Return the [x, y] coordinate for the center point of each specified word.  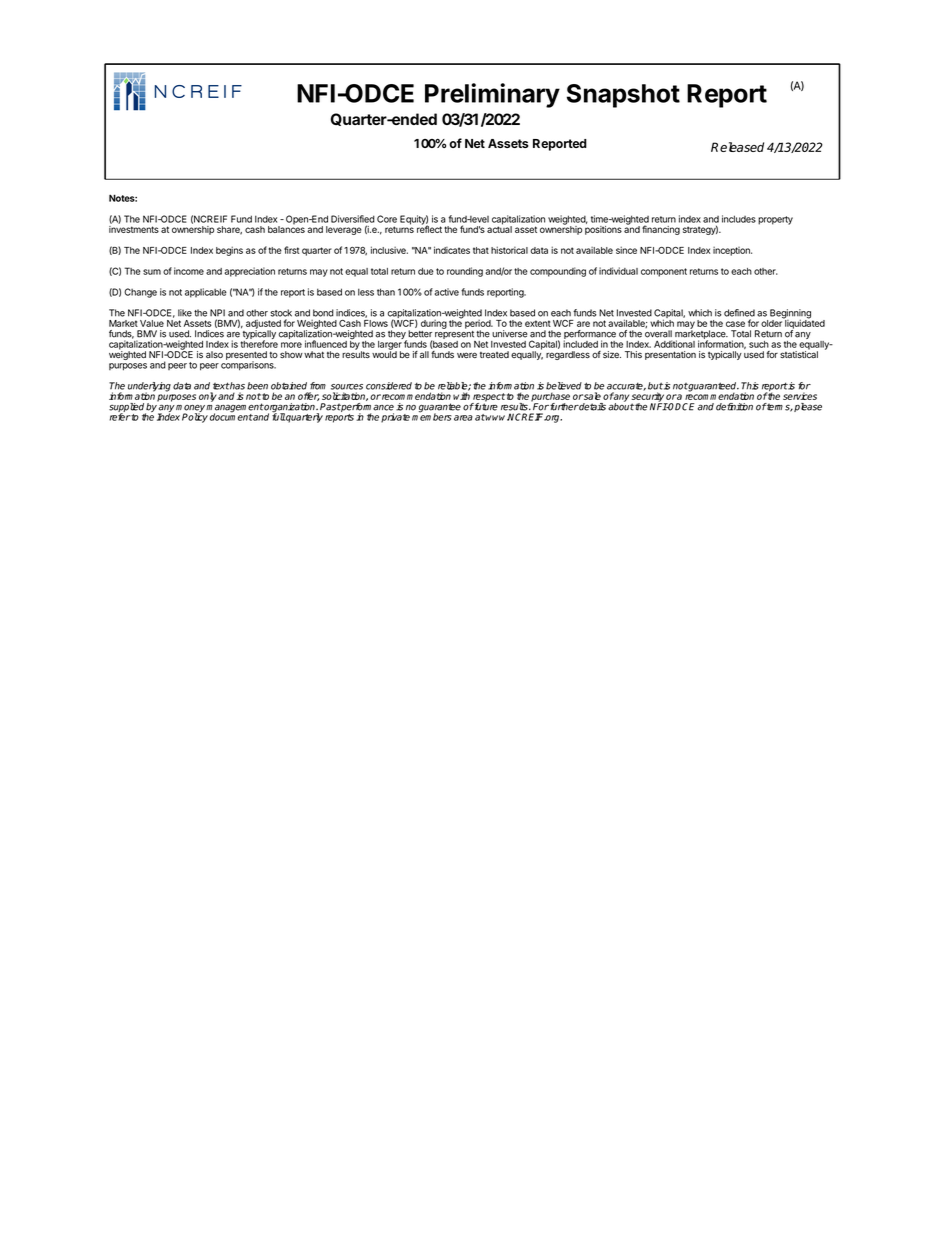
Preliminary [492, 95]
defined [739, 313]
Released [737, 147]
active [446, 292]
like [185, 313]
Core [387, 219]
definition [734, 407]
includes [739, 219]
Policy [195, 417]
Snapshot [623, 96]
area [463, 418]
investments [134, 229]
